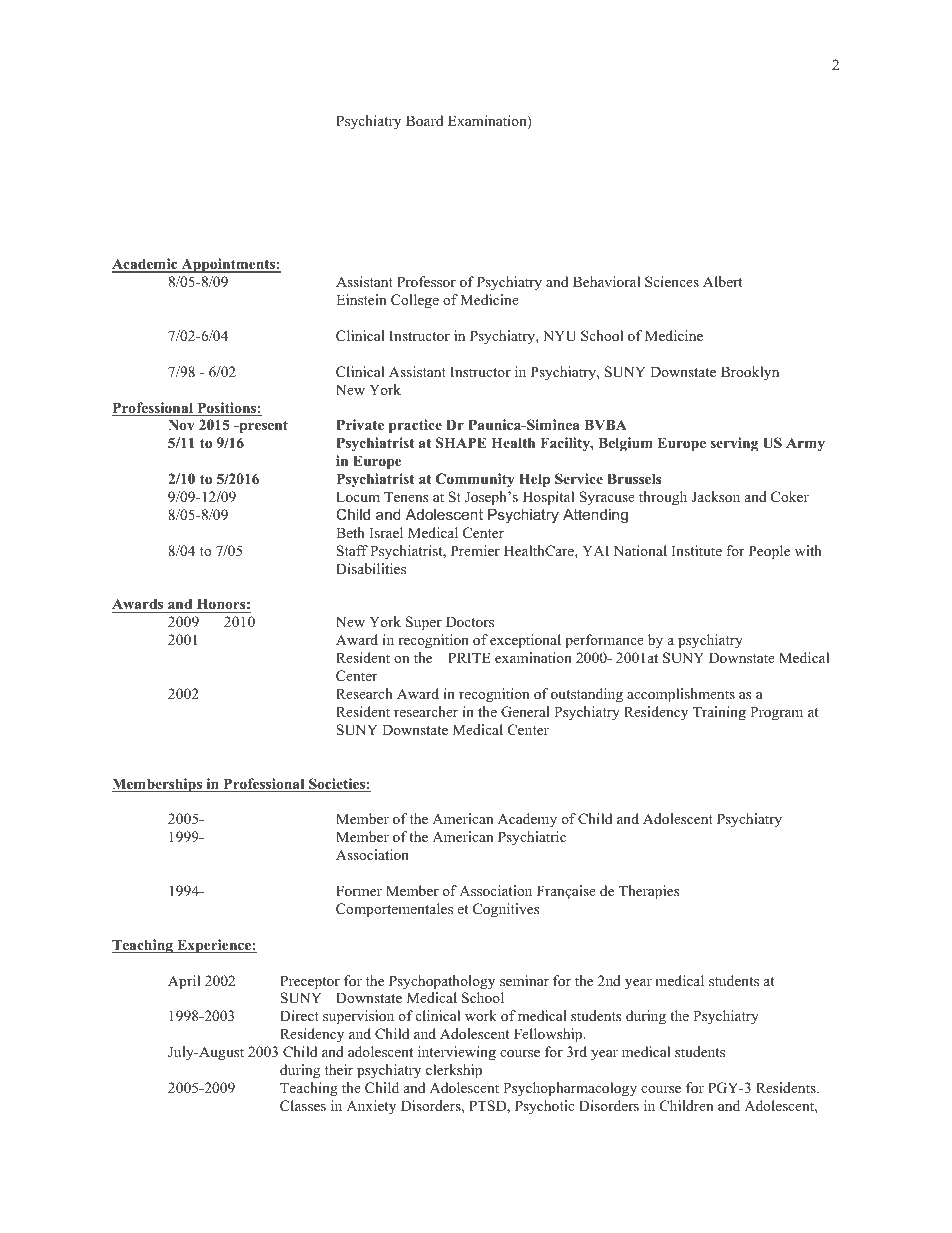 This screenshot has width=952, height=1233. I want to click on Albert, so click(722, 281).
